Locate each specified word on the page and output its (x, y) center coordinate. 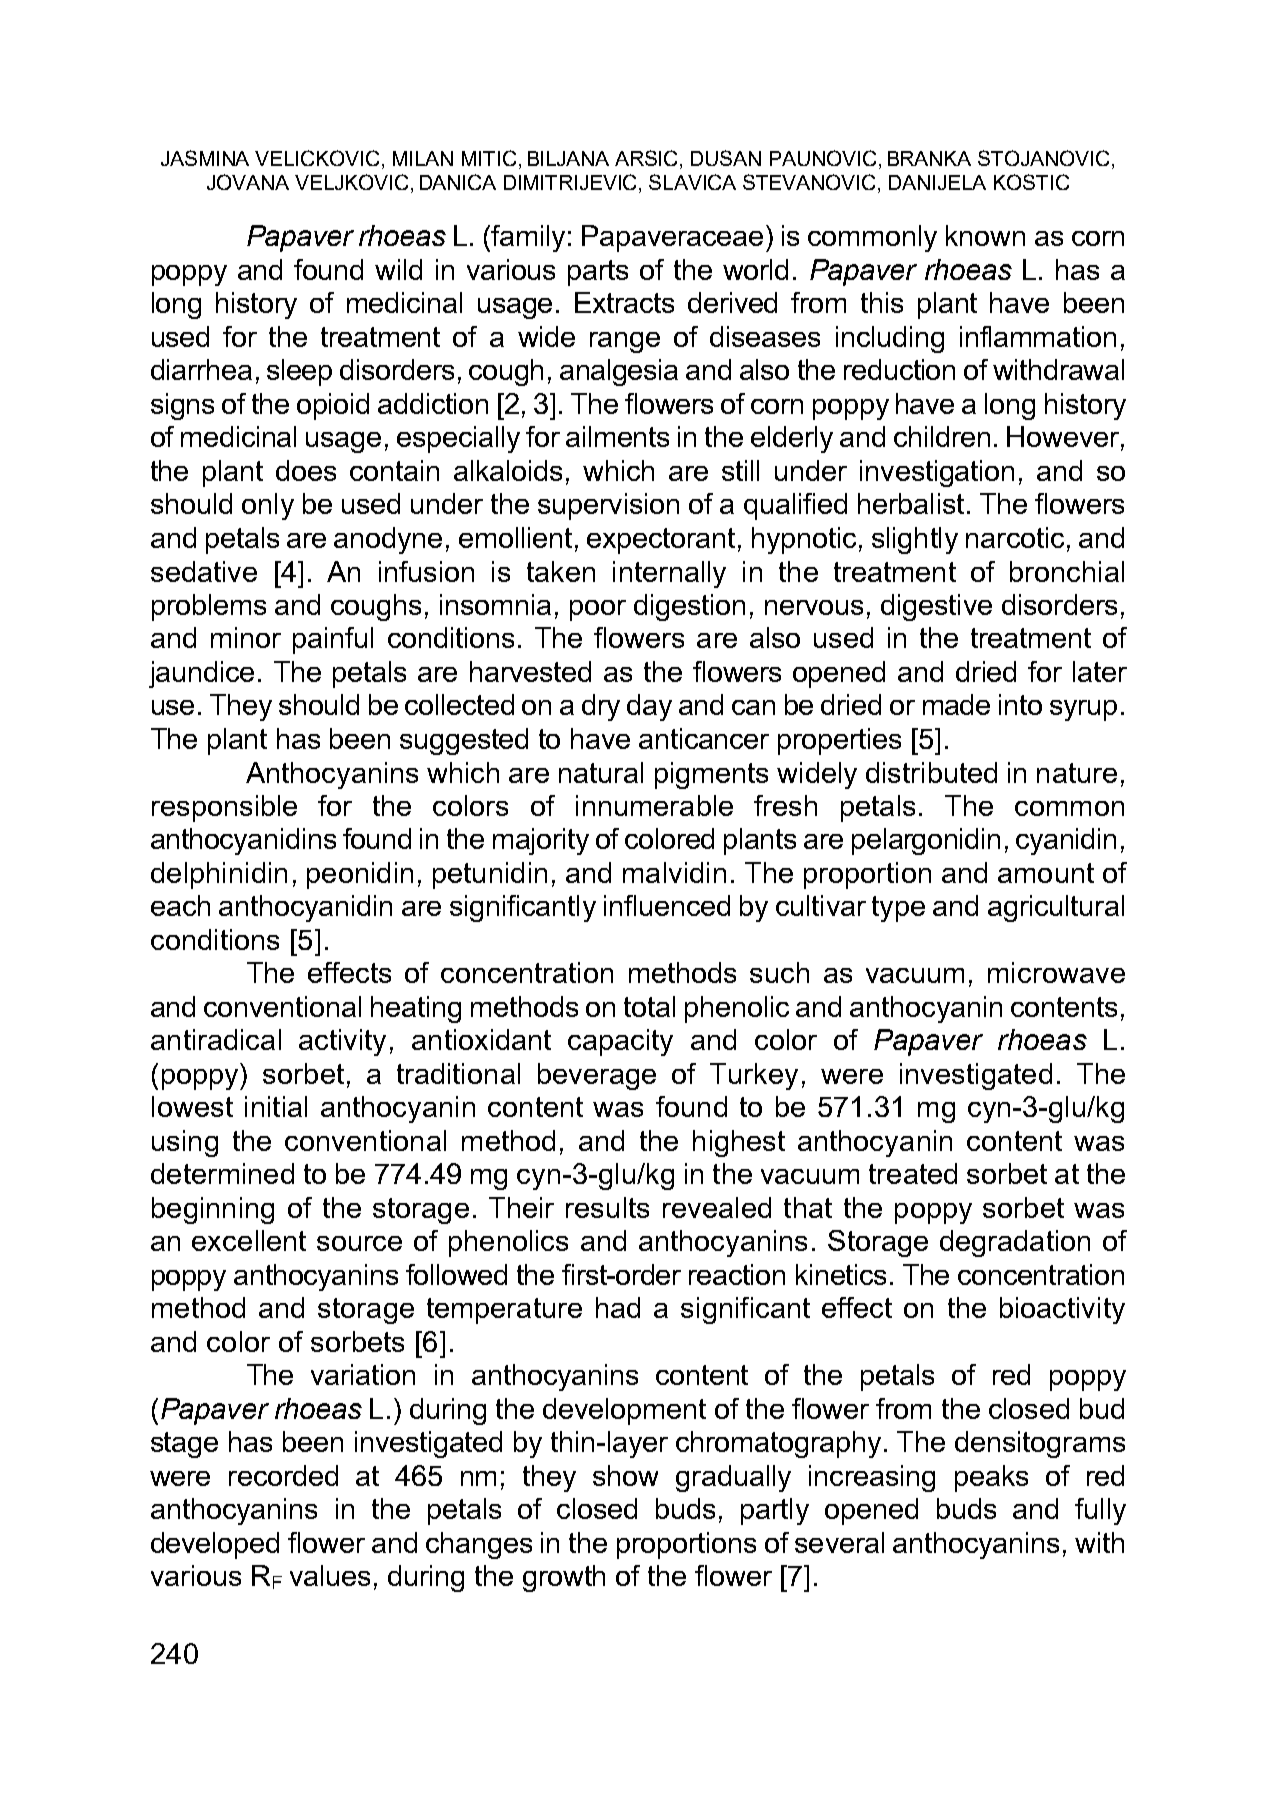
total (649, 1006)
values (330, 1575)
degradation (1015, 1243)
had (618, 1307)
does (306, 470)
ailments (617, 436)
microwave (1056, 972)
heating (416, 1009)
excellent (249, 1240)
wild (398, 269)
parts (598, 273)
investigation (937, 473)
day (649, 707)
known (985, 235)
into (1020, 704)
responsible (224, 808)
